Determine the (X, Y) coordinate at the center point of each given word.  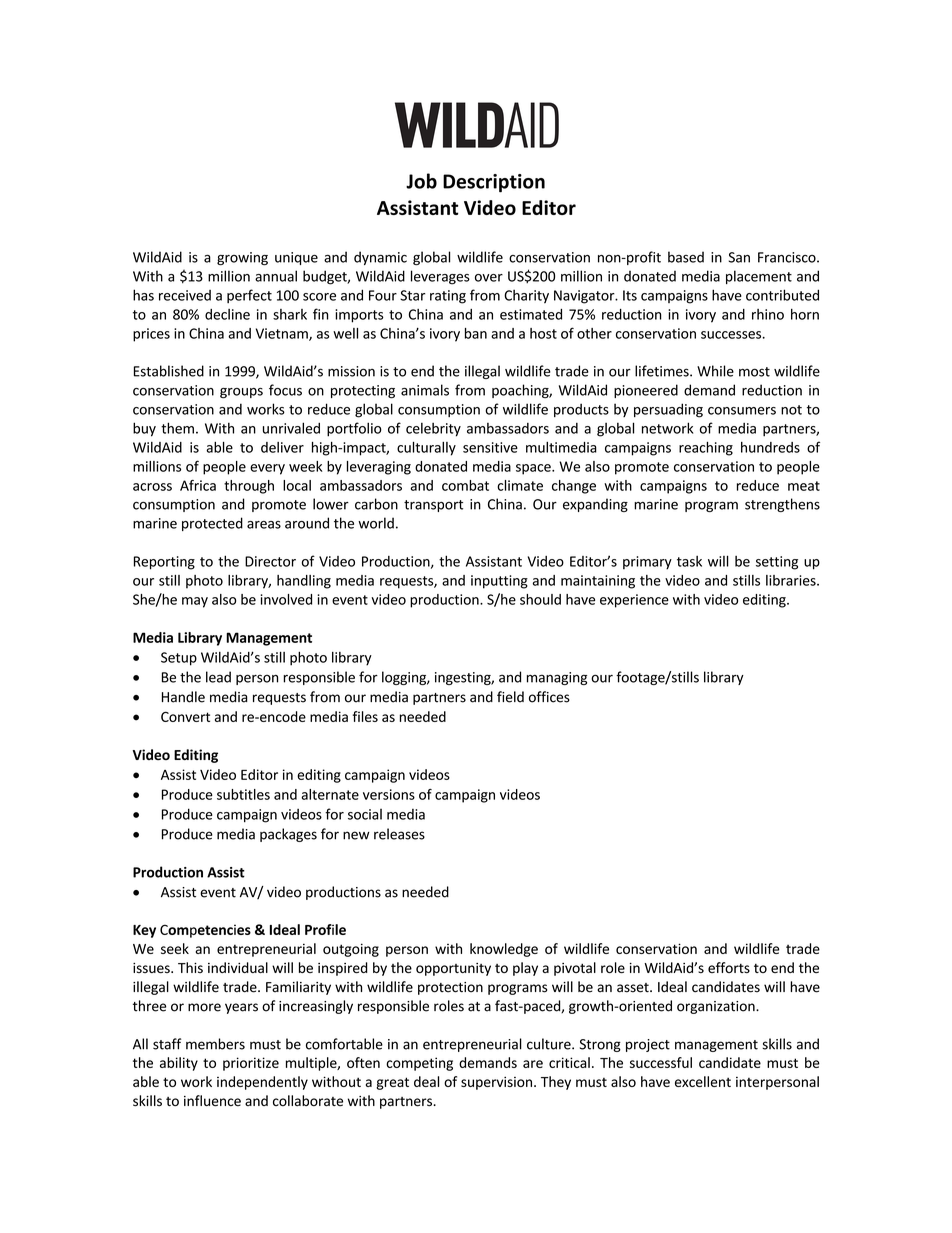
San (739, 257)
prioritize (251, 1064)
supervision (496, 1083)
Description (494, 183)
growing (242, 258)
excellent (703, 1081)
